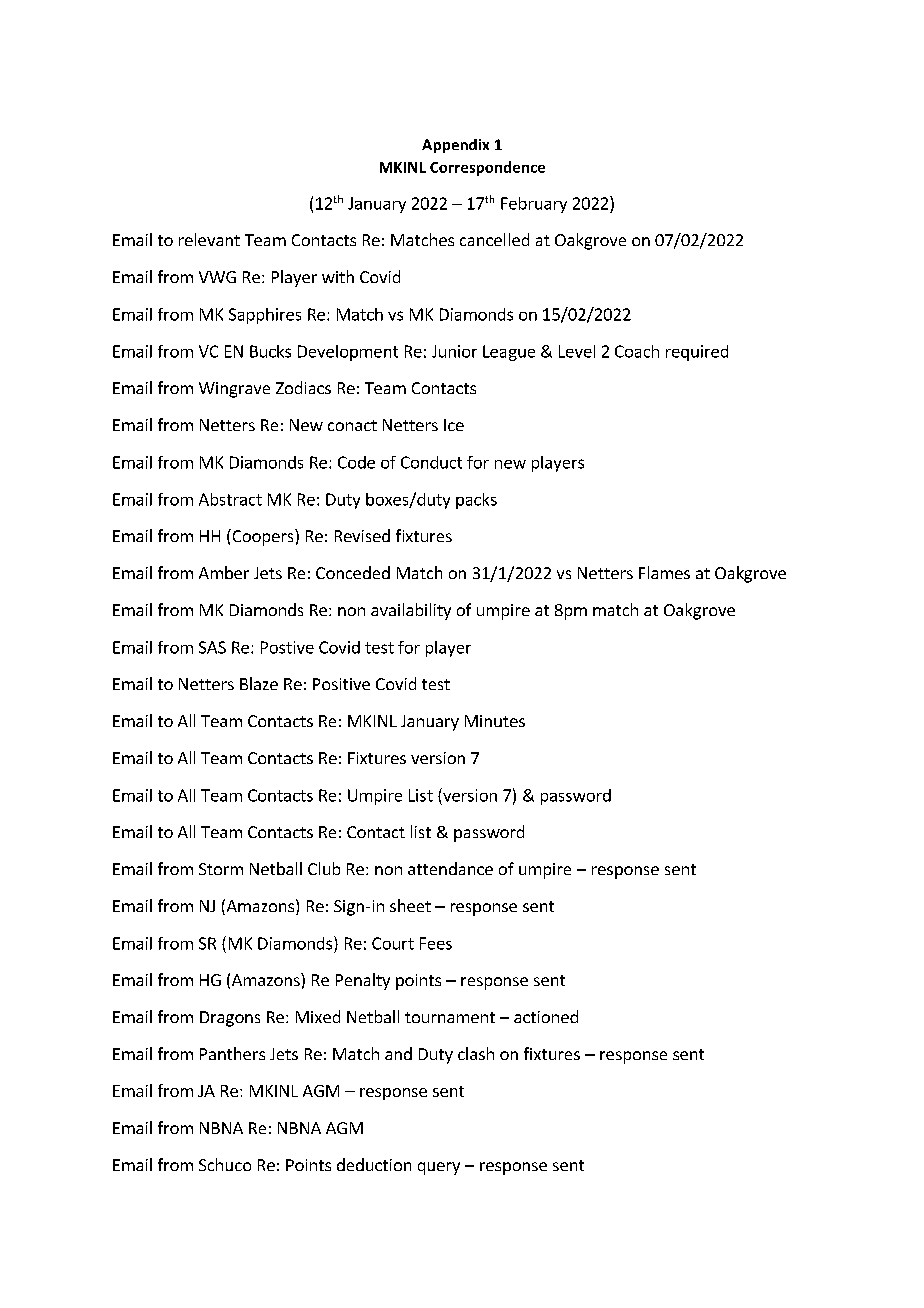 The width and height of the document is (924, 1308). I want to click on Flames, so click(664, 572).
